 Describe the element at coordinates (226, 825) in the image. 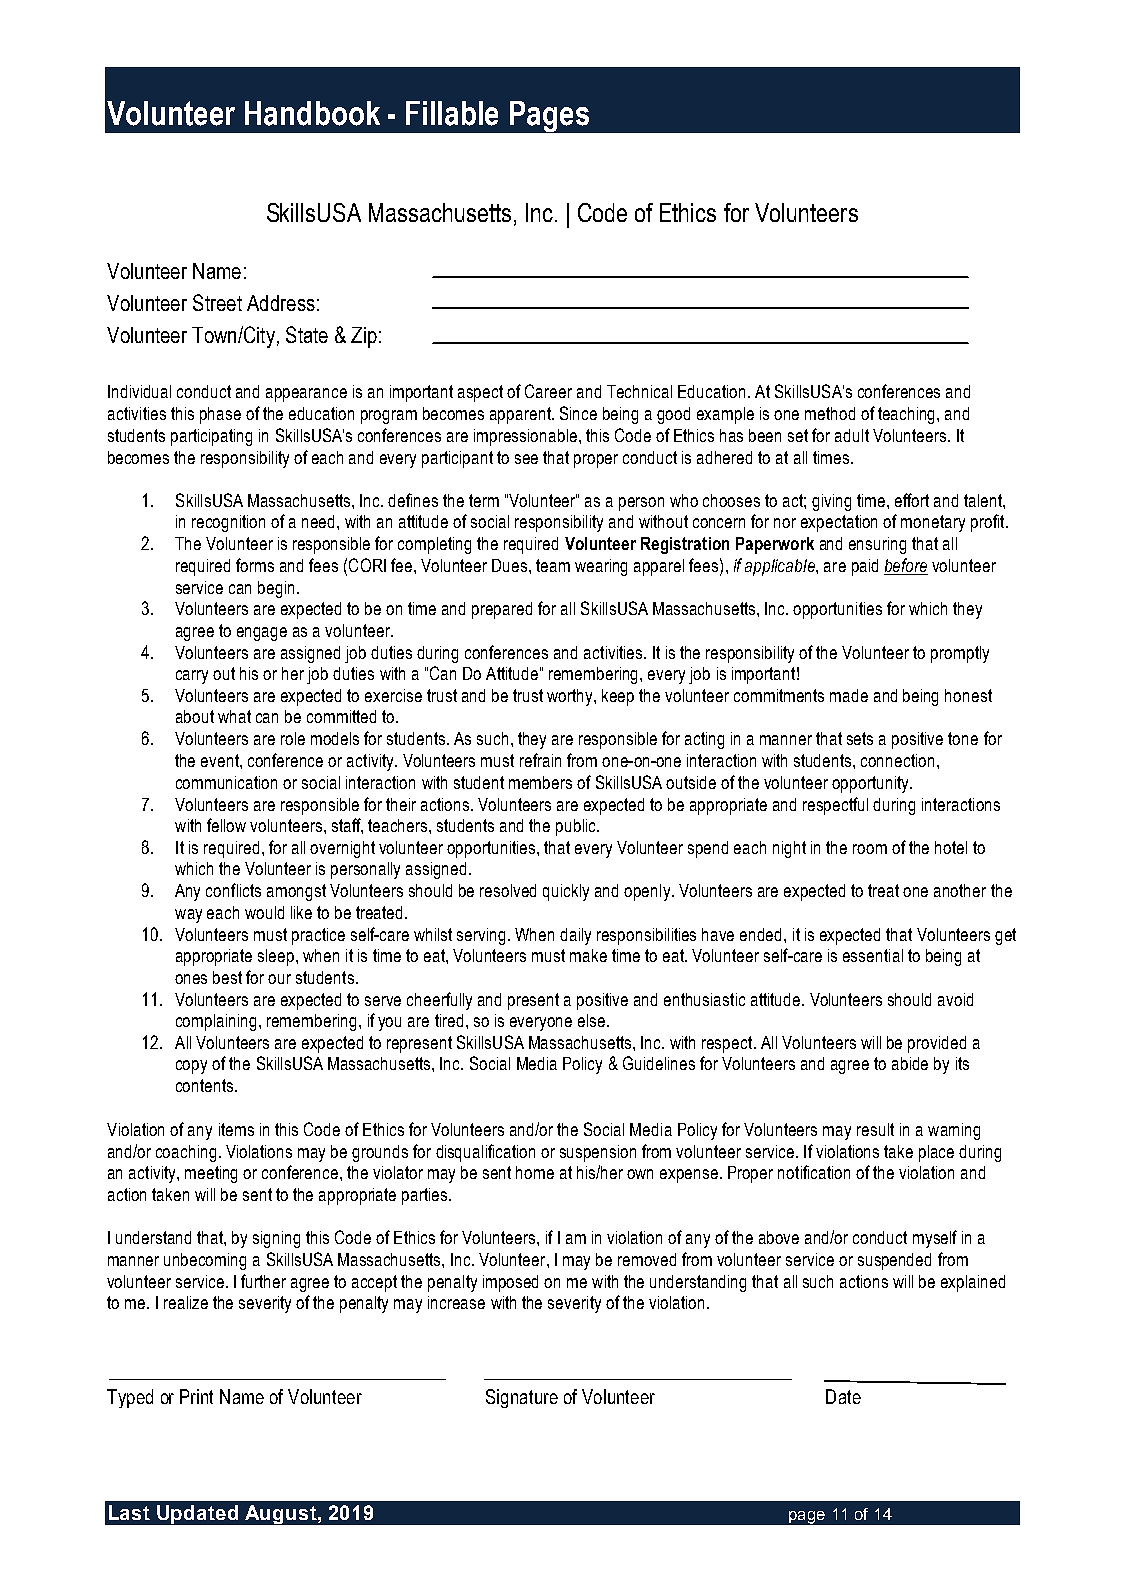

I see `fellow` at that location.
